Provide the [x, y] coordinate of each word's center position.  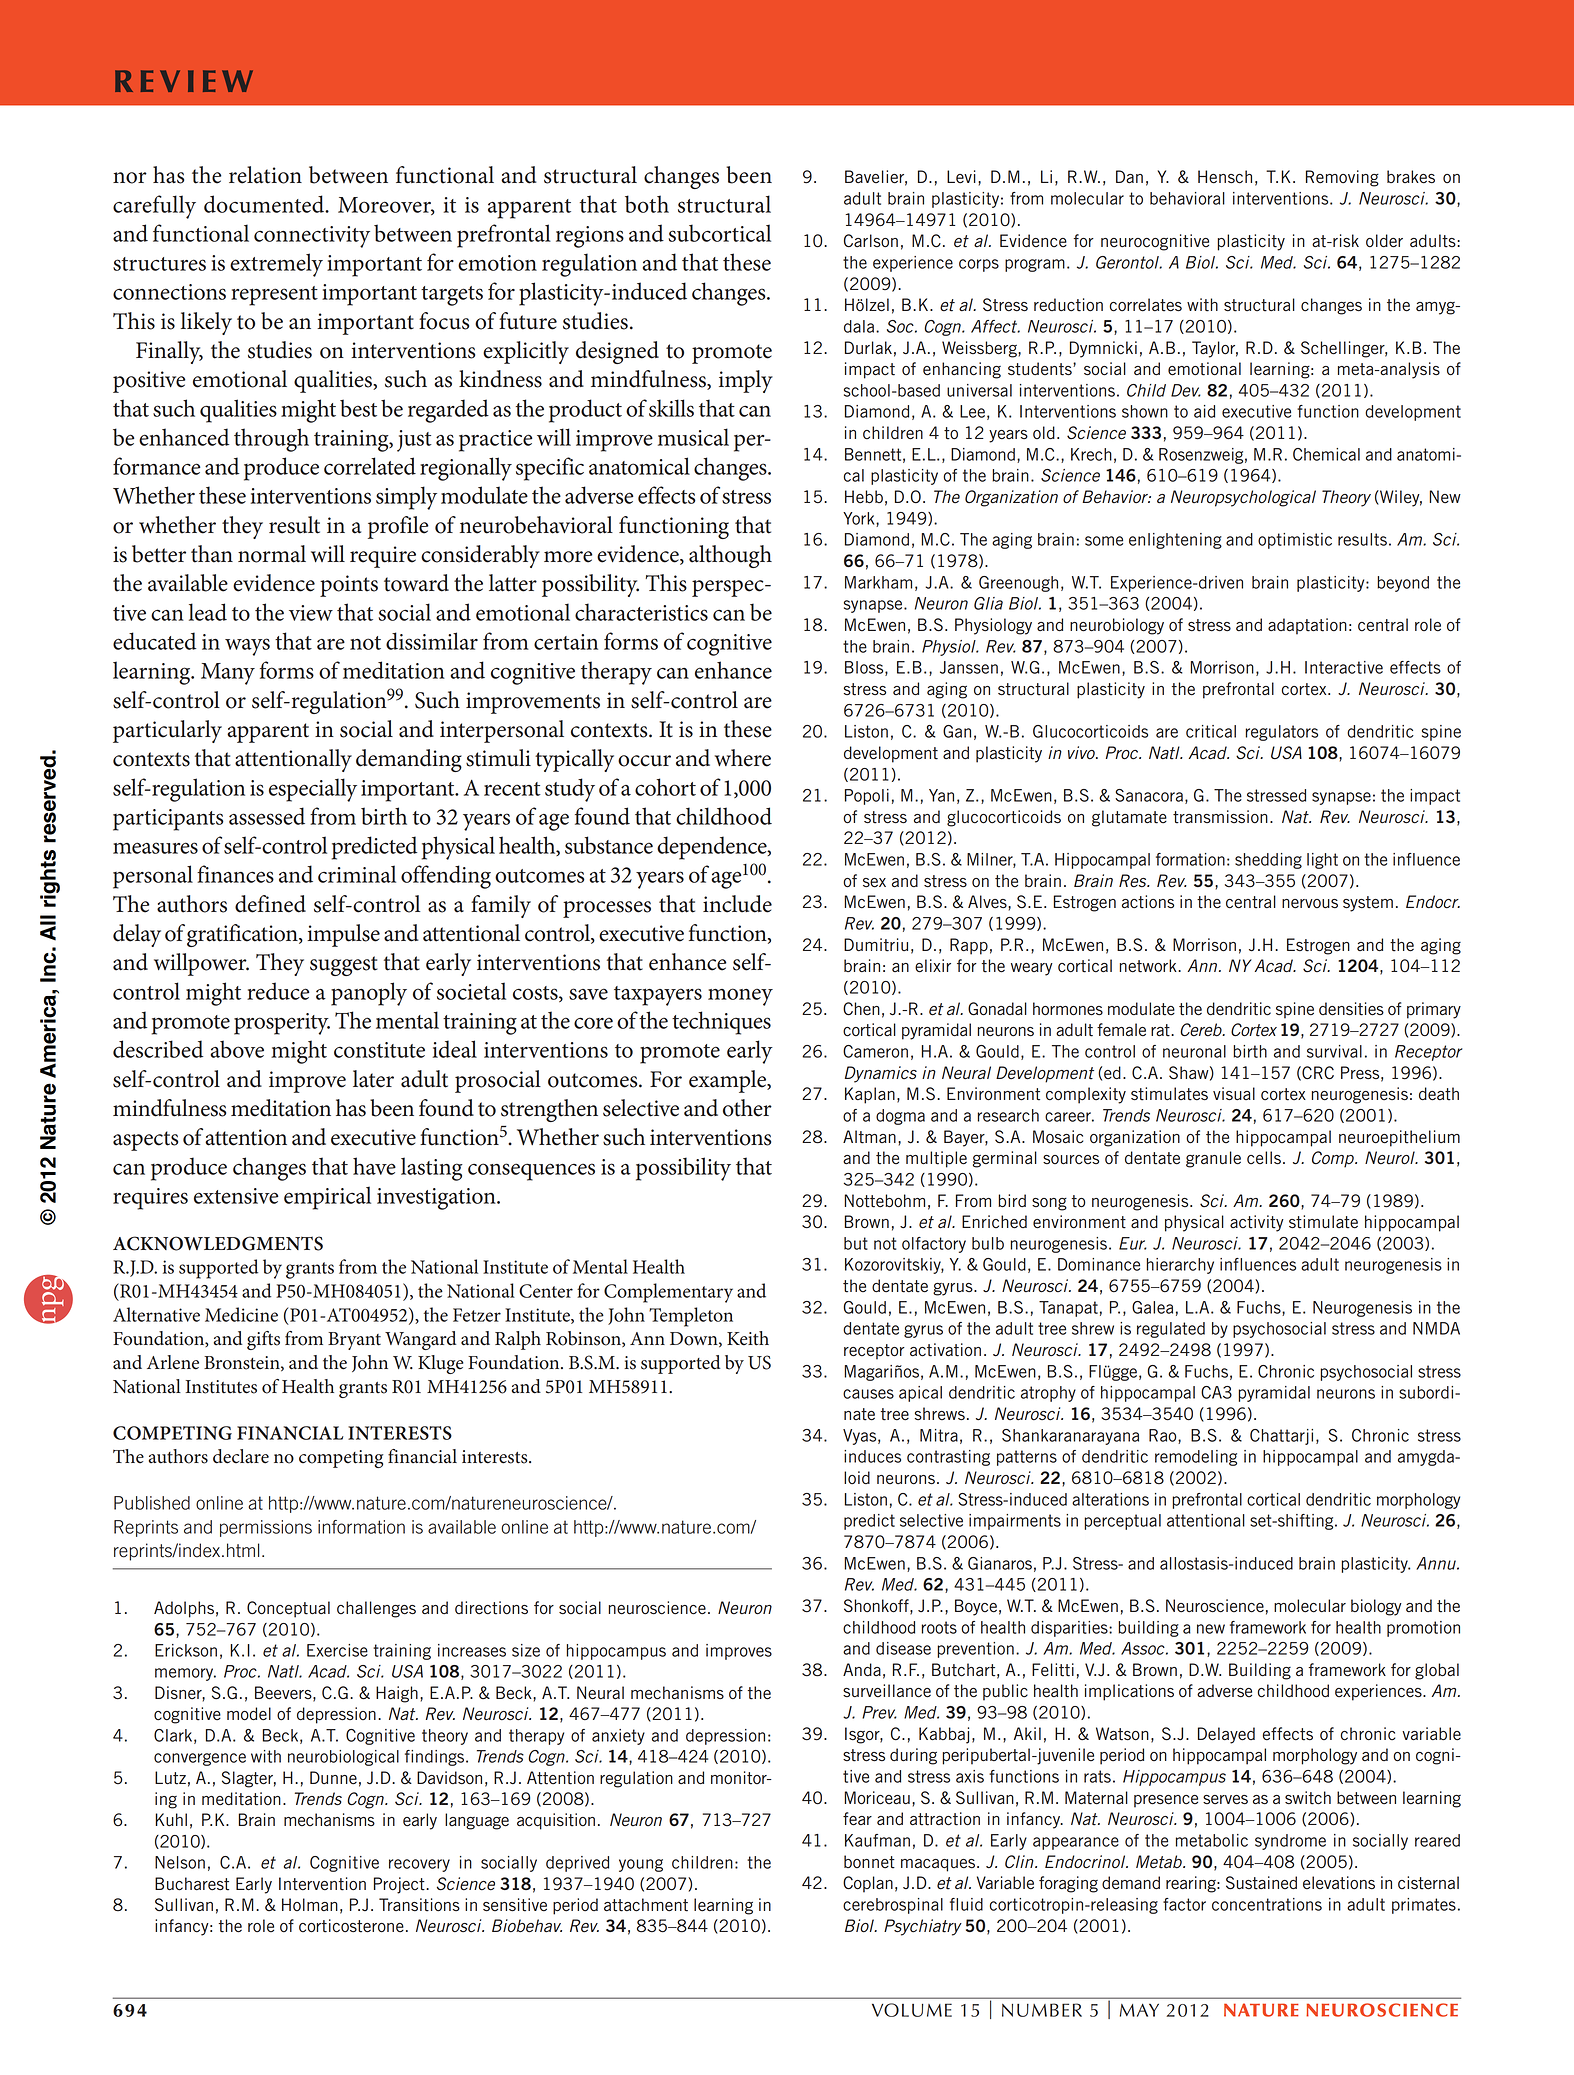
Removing [1342, 178]
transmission [1220, 817]
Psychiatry [923, 1927]
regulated [1171, 1330]
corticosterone [351, 1926]
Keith [748, 1338]
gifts [263, 1340]
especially [313, 790]
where [743, 758]
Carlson [871, 241]
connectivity [312, 237]
